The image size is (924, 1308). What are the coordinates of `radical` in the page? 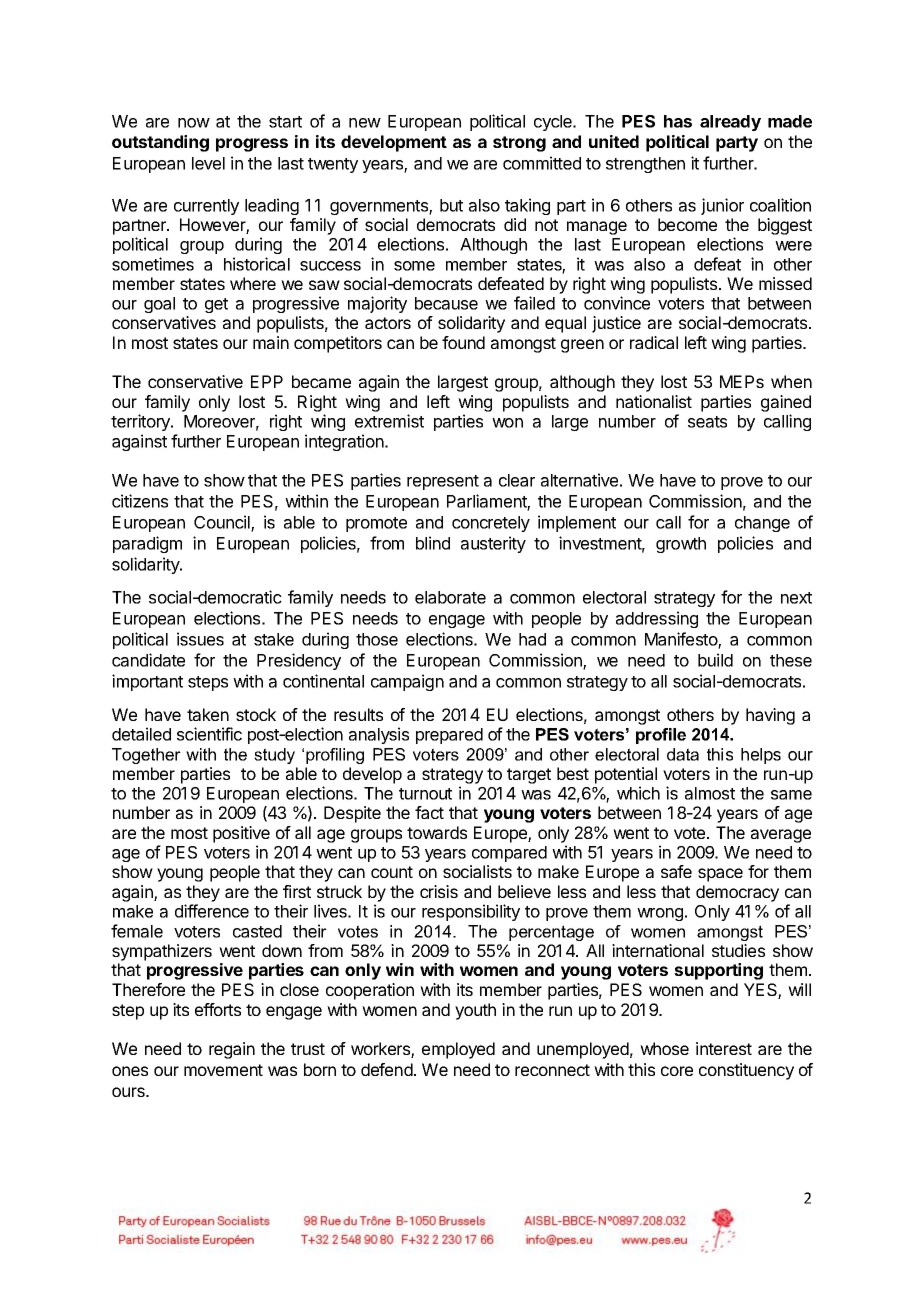 It's located at (654, 342).
